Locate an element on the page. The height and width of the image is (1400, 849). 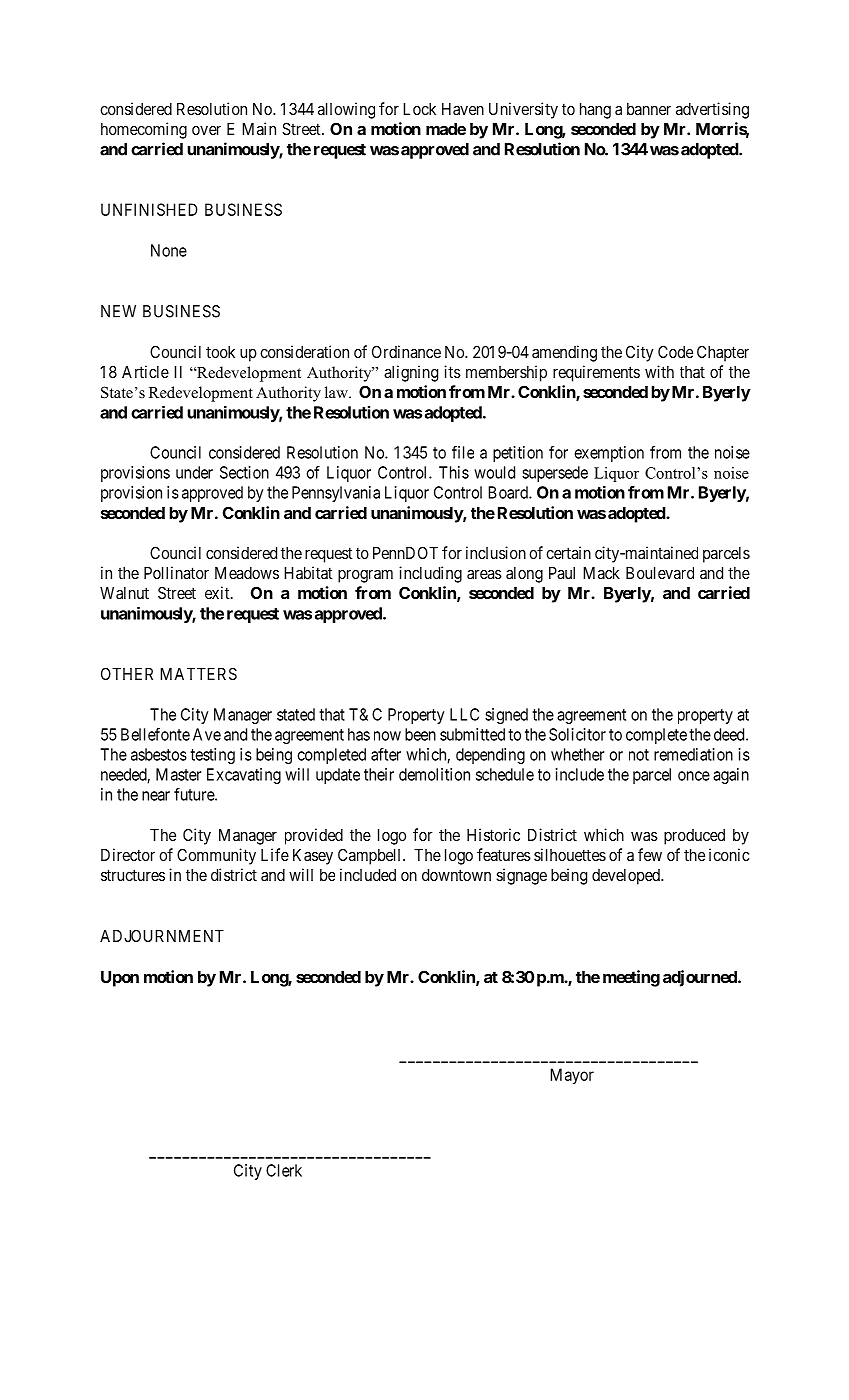
advertising is located at coordinates (712, 110).
